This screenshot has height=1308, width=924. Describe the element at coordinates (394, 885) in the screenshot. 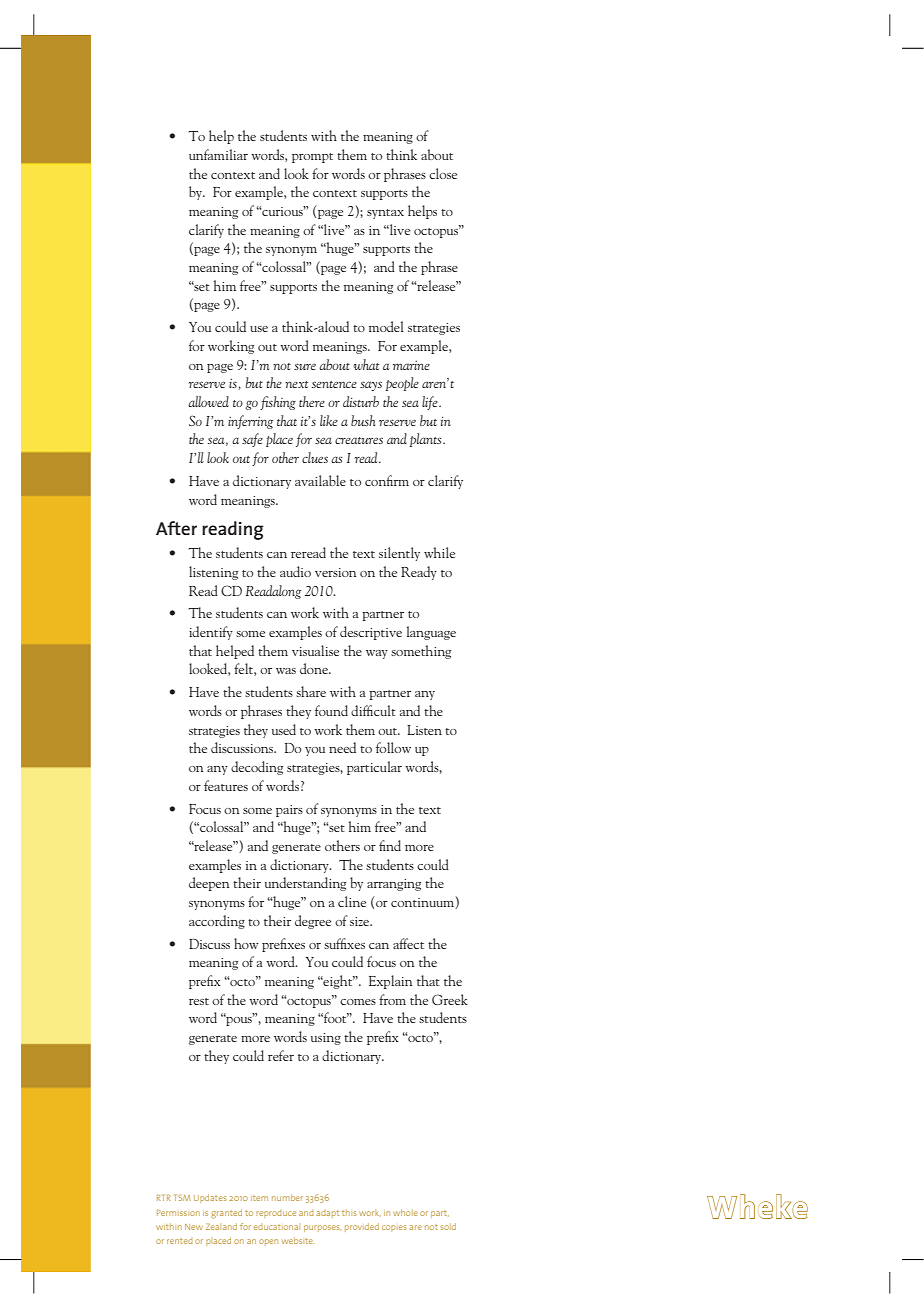

I see `arranging` at that location.
